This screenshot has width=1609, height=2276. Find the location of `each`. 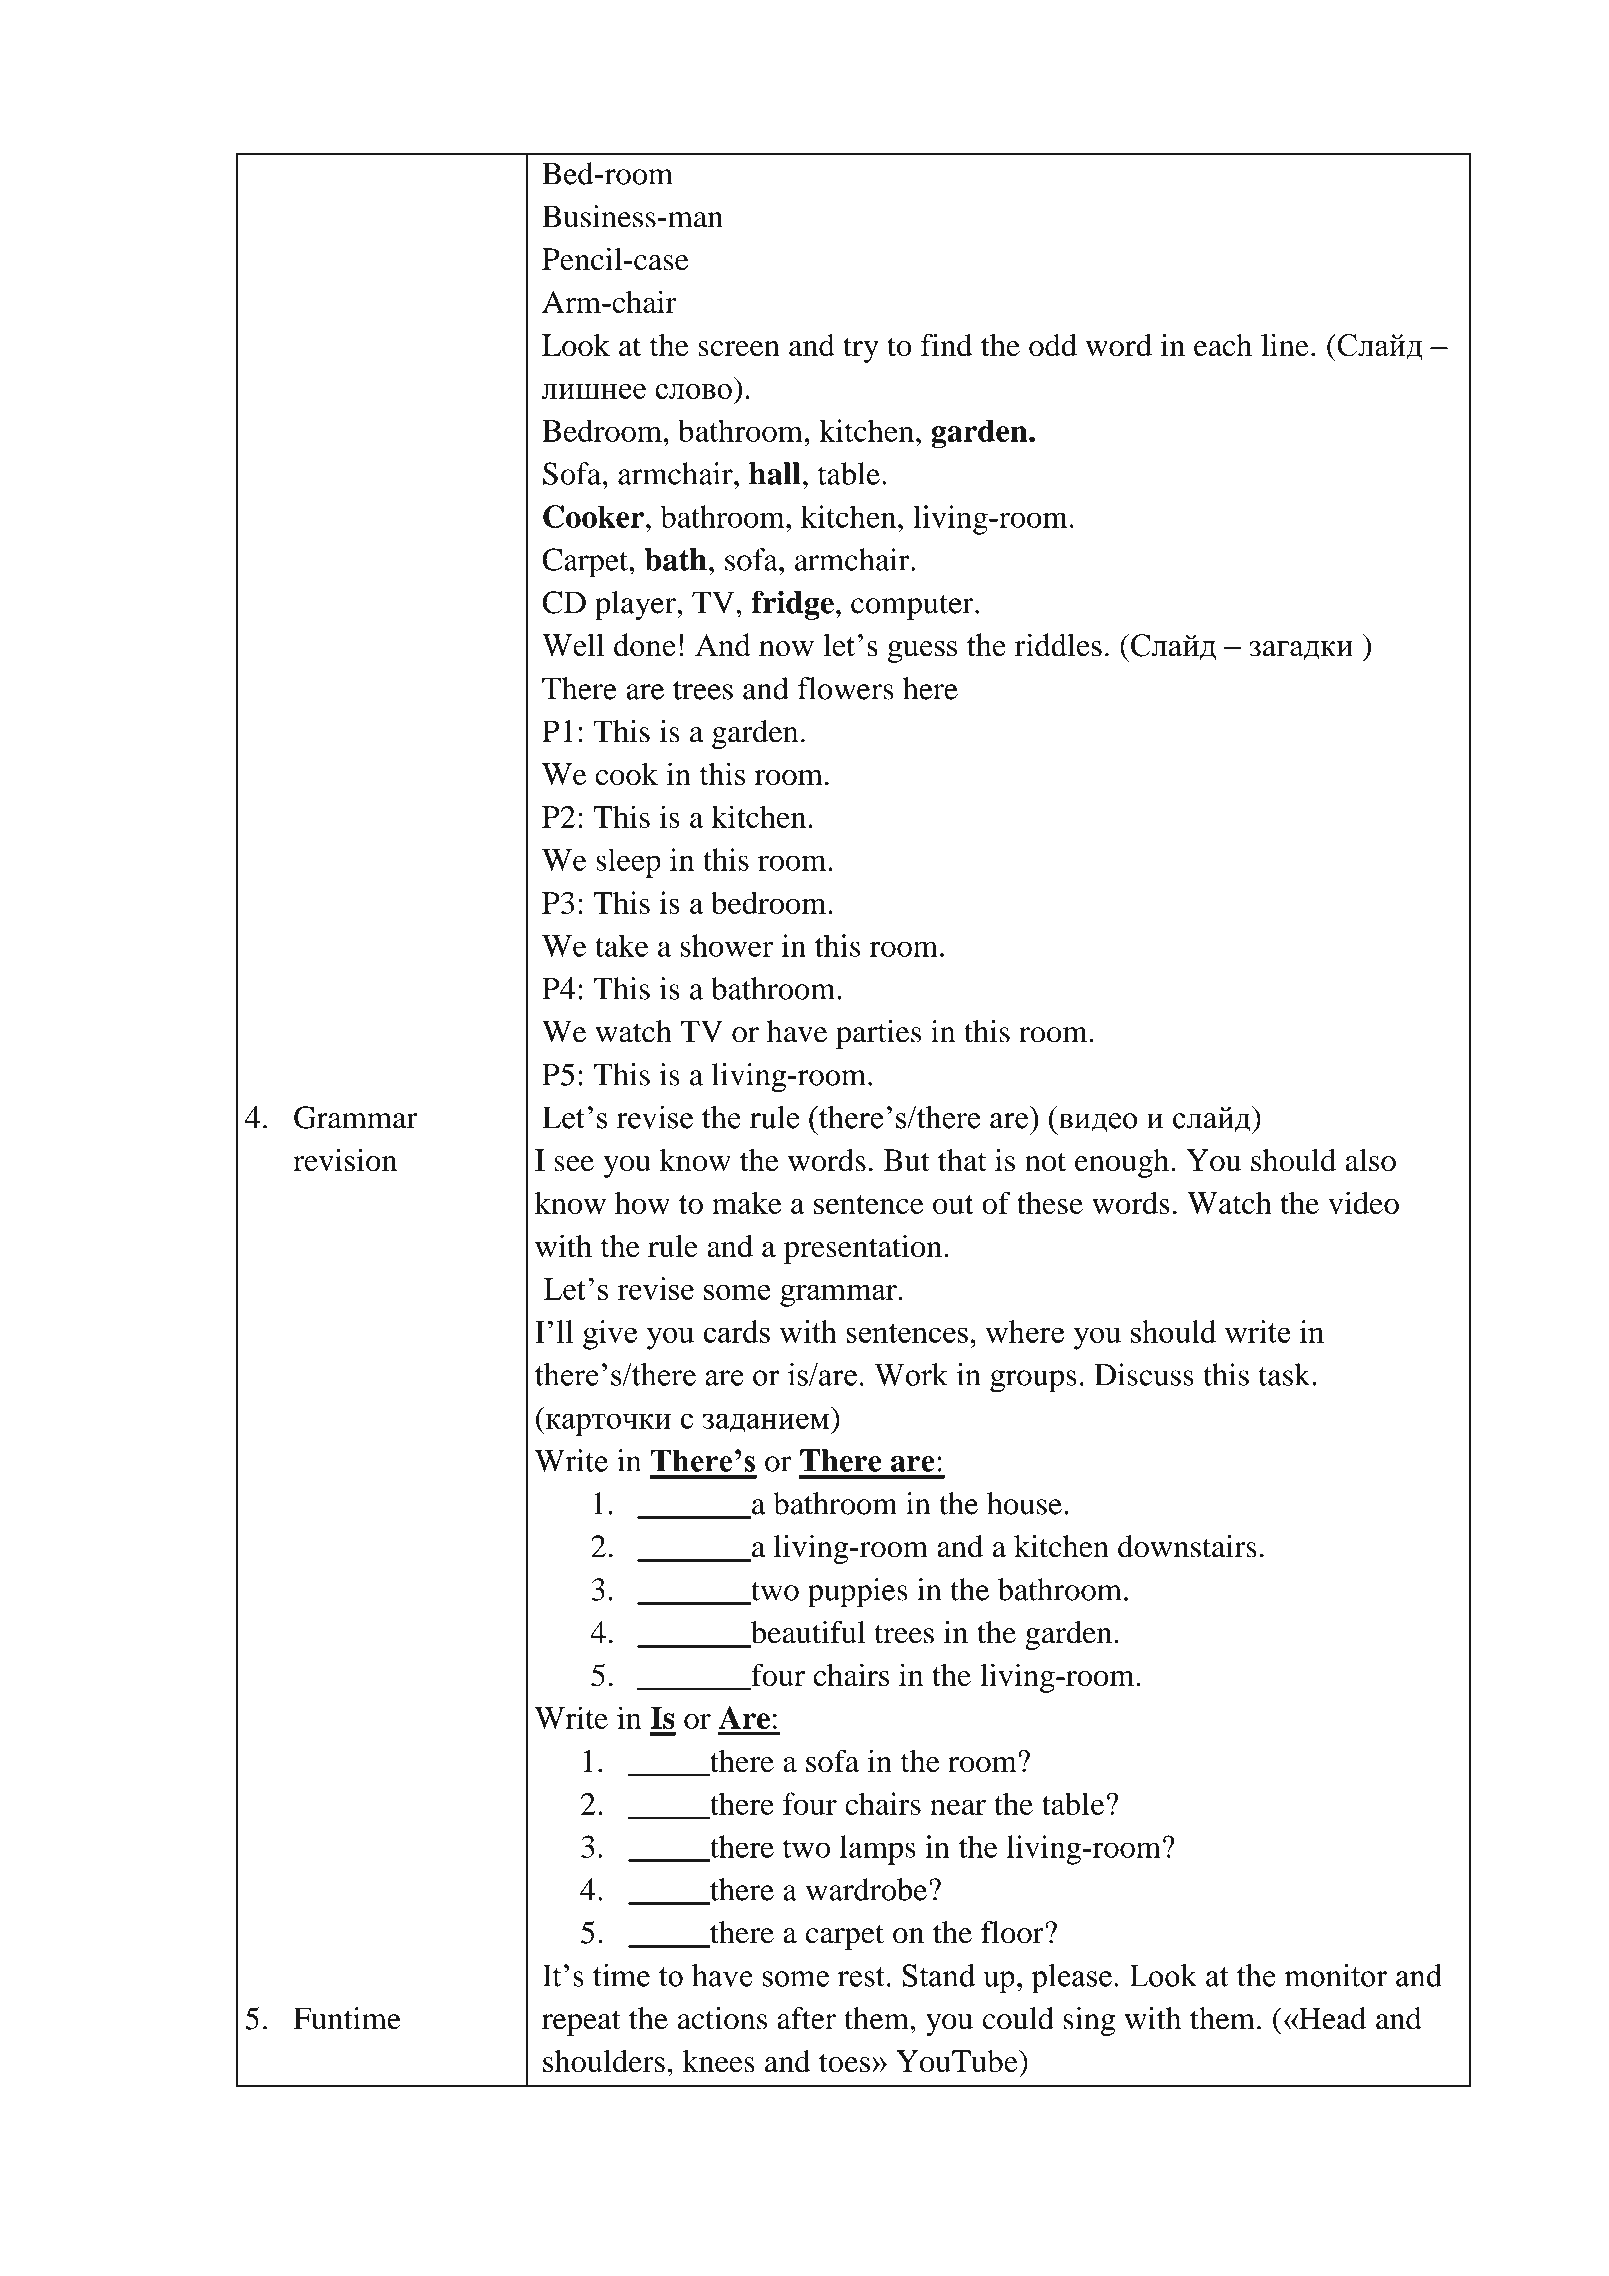

each is located at coordinates (1223, 345).
